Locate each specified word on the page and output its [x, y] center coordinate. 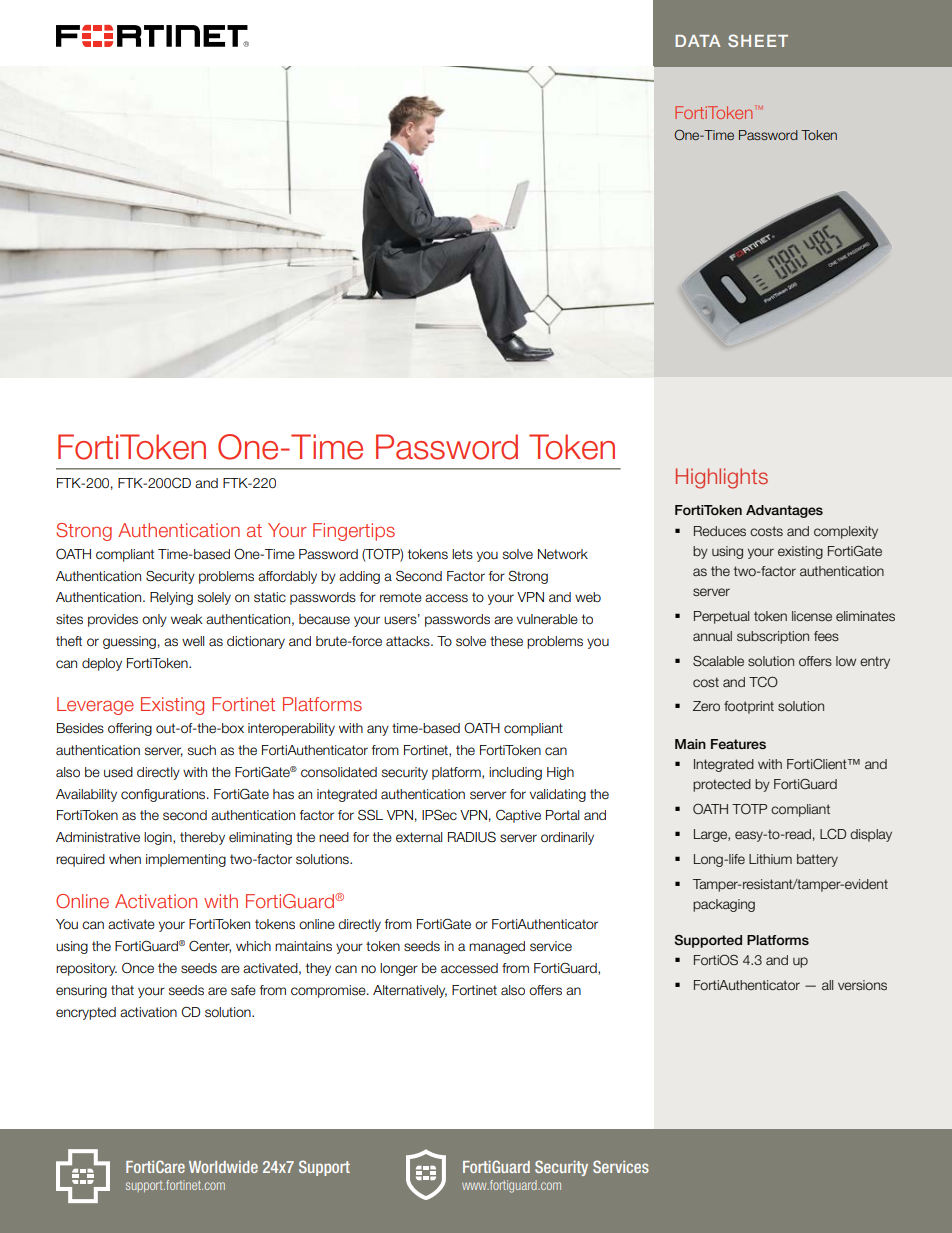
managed [497, 947]
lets [462, 554]
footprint [749, 707]
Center [210, 947]
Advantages [784, 511]
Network [563, 554]
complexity [846, 532]
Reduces [720, 531]
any [378, 730]
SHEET [758, 40]
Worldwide [223, 1167]
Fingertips [354, 532]
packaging [724, 905]
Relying [171, 598]
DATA [698, 41]
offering [130, 729]
